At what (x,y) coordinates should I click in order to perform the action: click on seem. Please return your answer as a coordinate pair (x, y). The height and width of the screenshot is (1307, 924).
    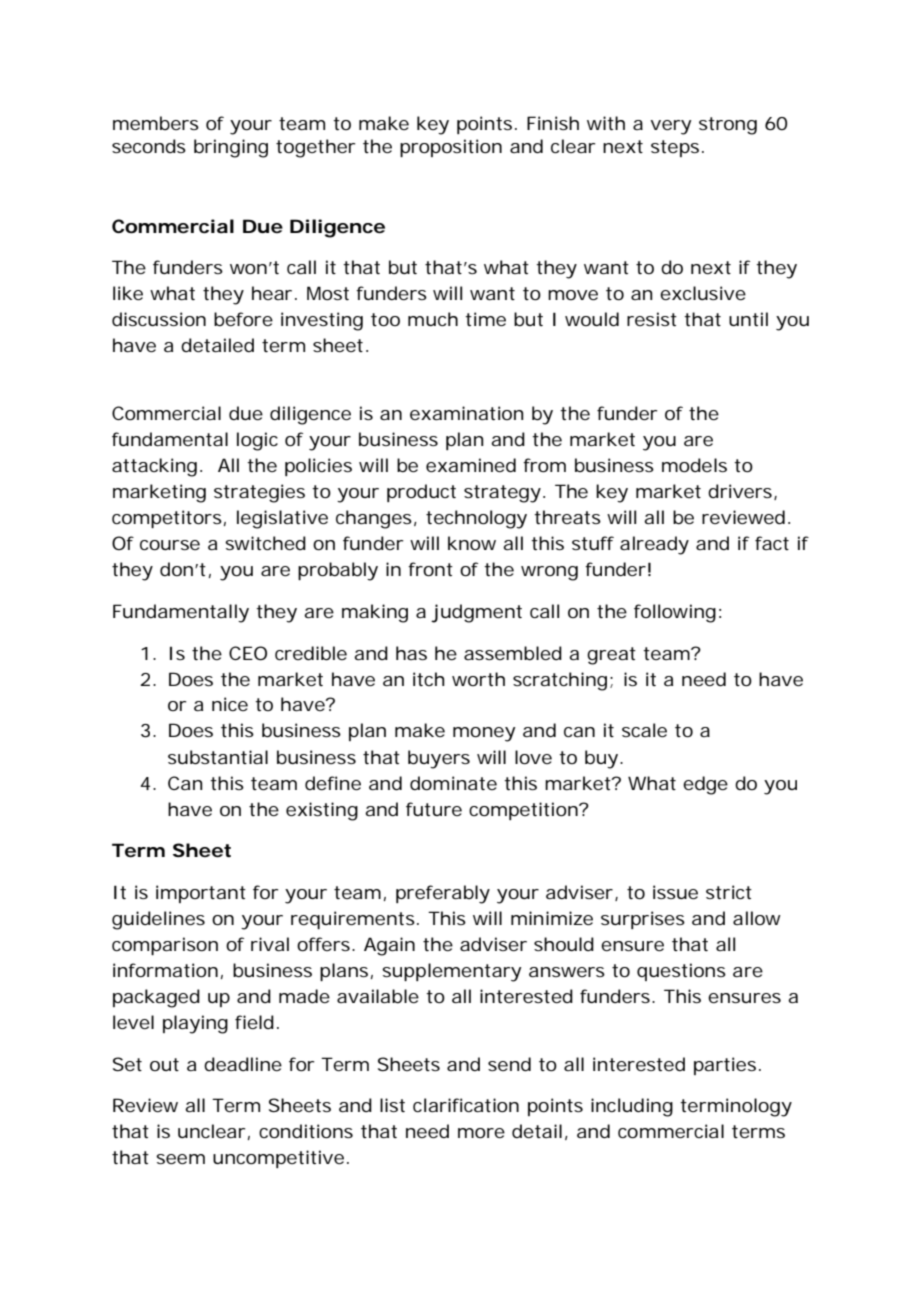
    Looking at the image, I should click on (180, 1159).
